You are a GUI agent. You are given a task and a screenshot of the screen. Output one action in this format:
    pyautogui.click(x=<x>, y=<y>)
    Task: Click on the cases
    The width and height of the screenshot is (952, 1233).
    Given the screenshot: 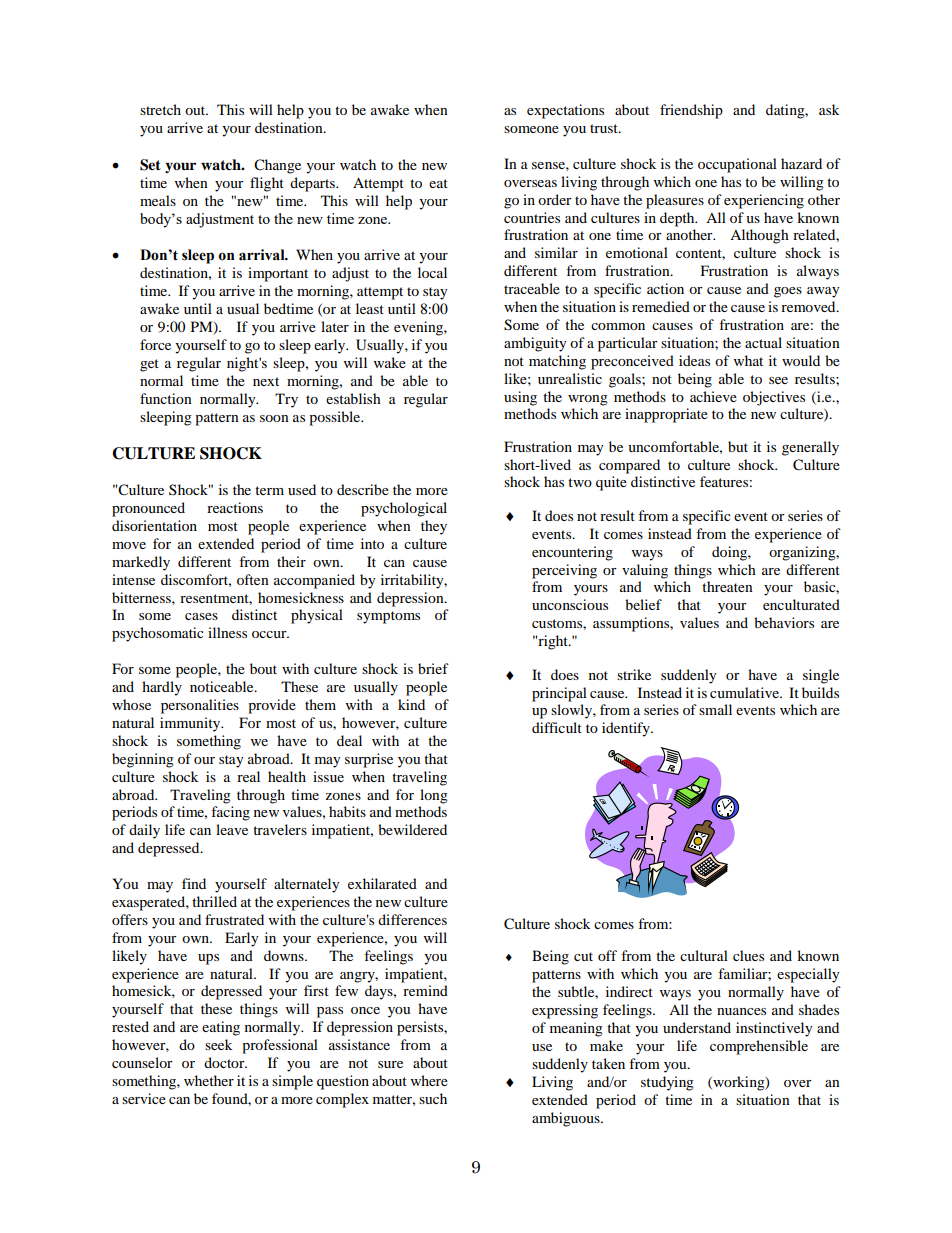 What is the action you would take?
    pyautogui.click(x=201, y=616)
